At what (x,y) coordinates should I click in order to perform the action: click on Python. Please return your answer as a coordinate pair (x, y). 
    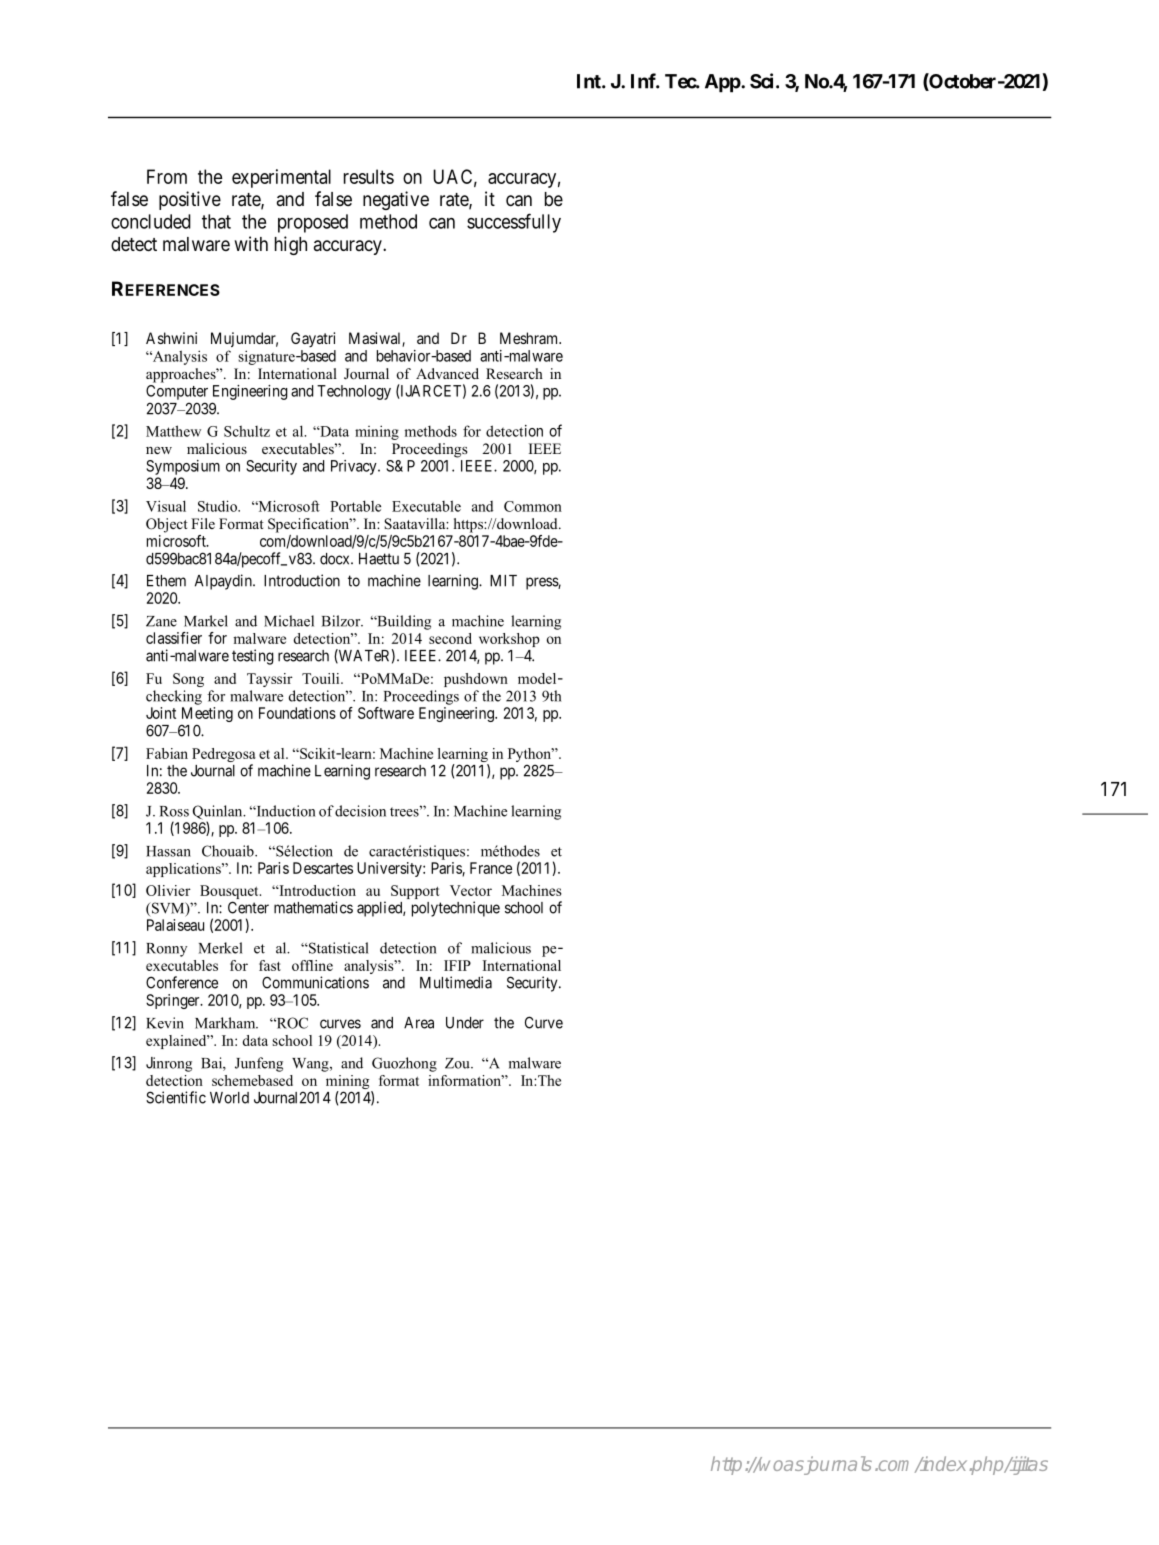
    Looking at the image, I should click on (531, 756).
